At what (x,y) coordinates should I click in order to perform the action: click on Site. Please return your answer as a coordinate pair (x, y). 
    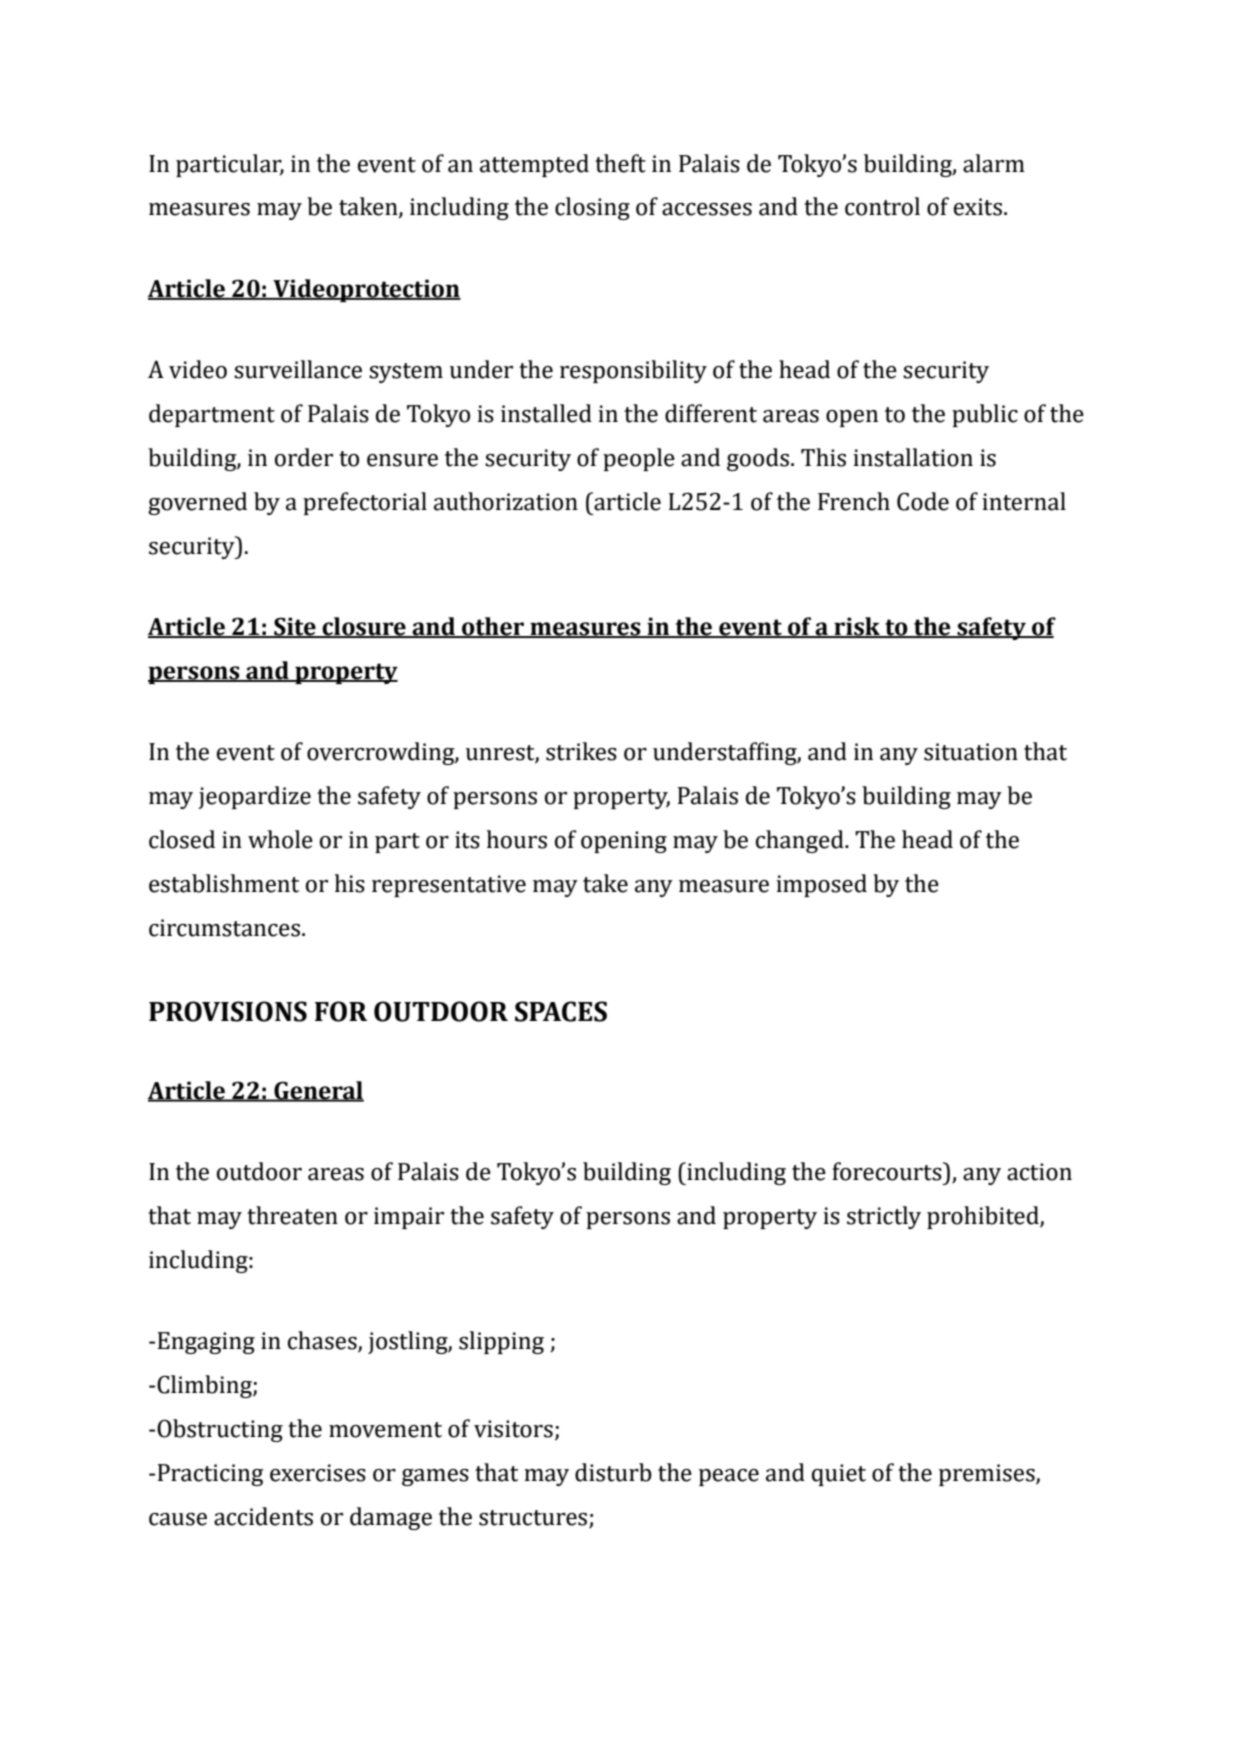
    Looking at the image, I should click on (295, 627).
